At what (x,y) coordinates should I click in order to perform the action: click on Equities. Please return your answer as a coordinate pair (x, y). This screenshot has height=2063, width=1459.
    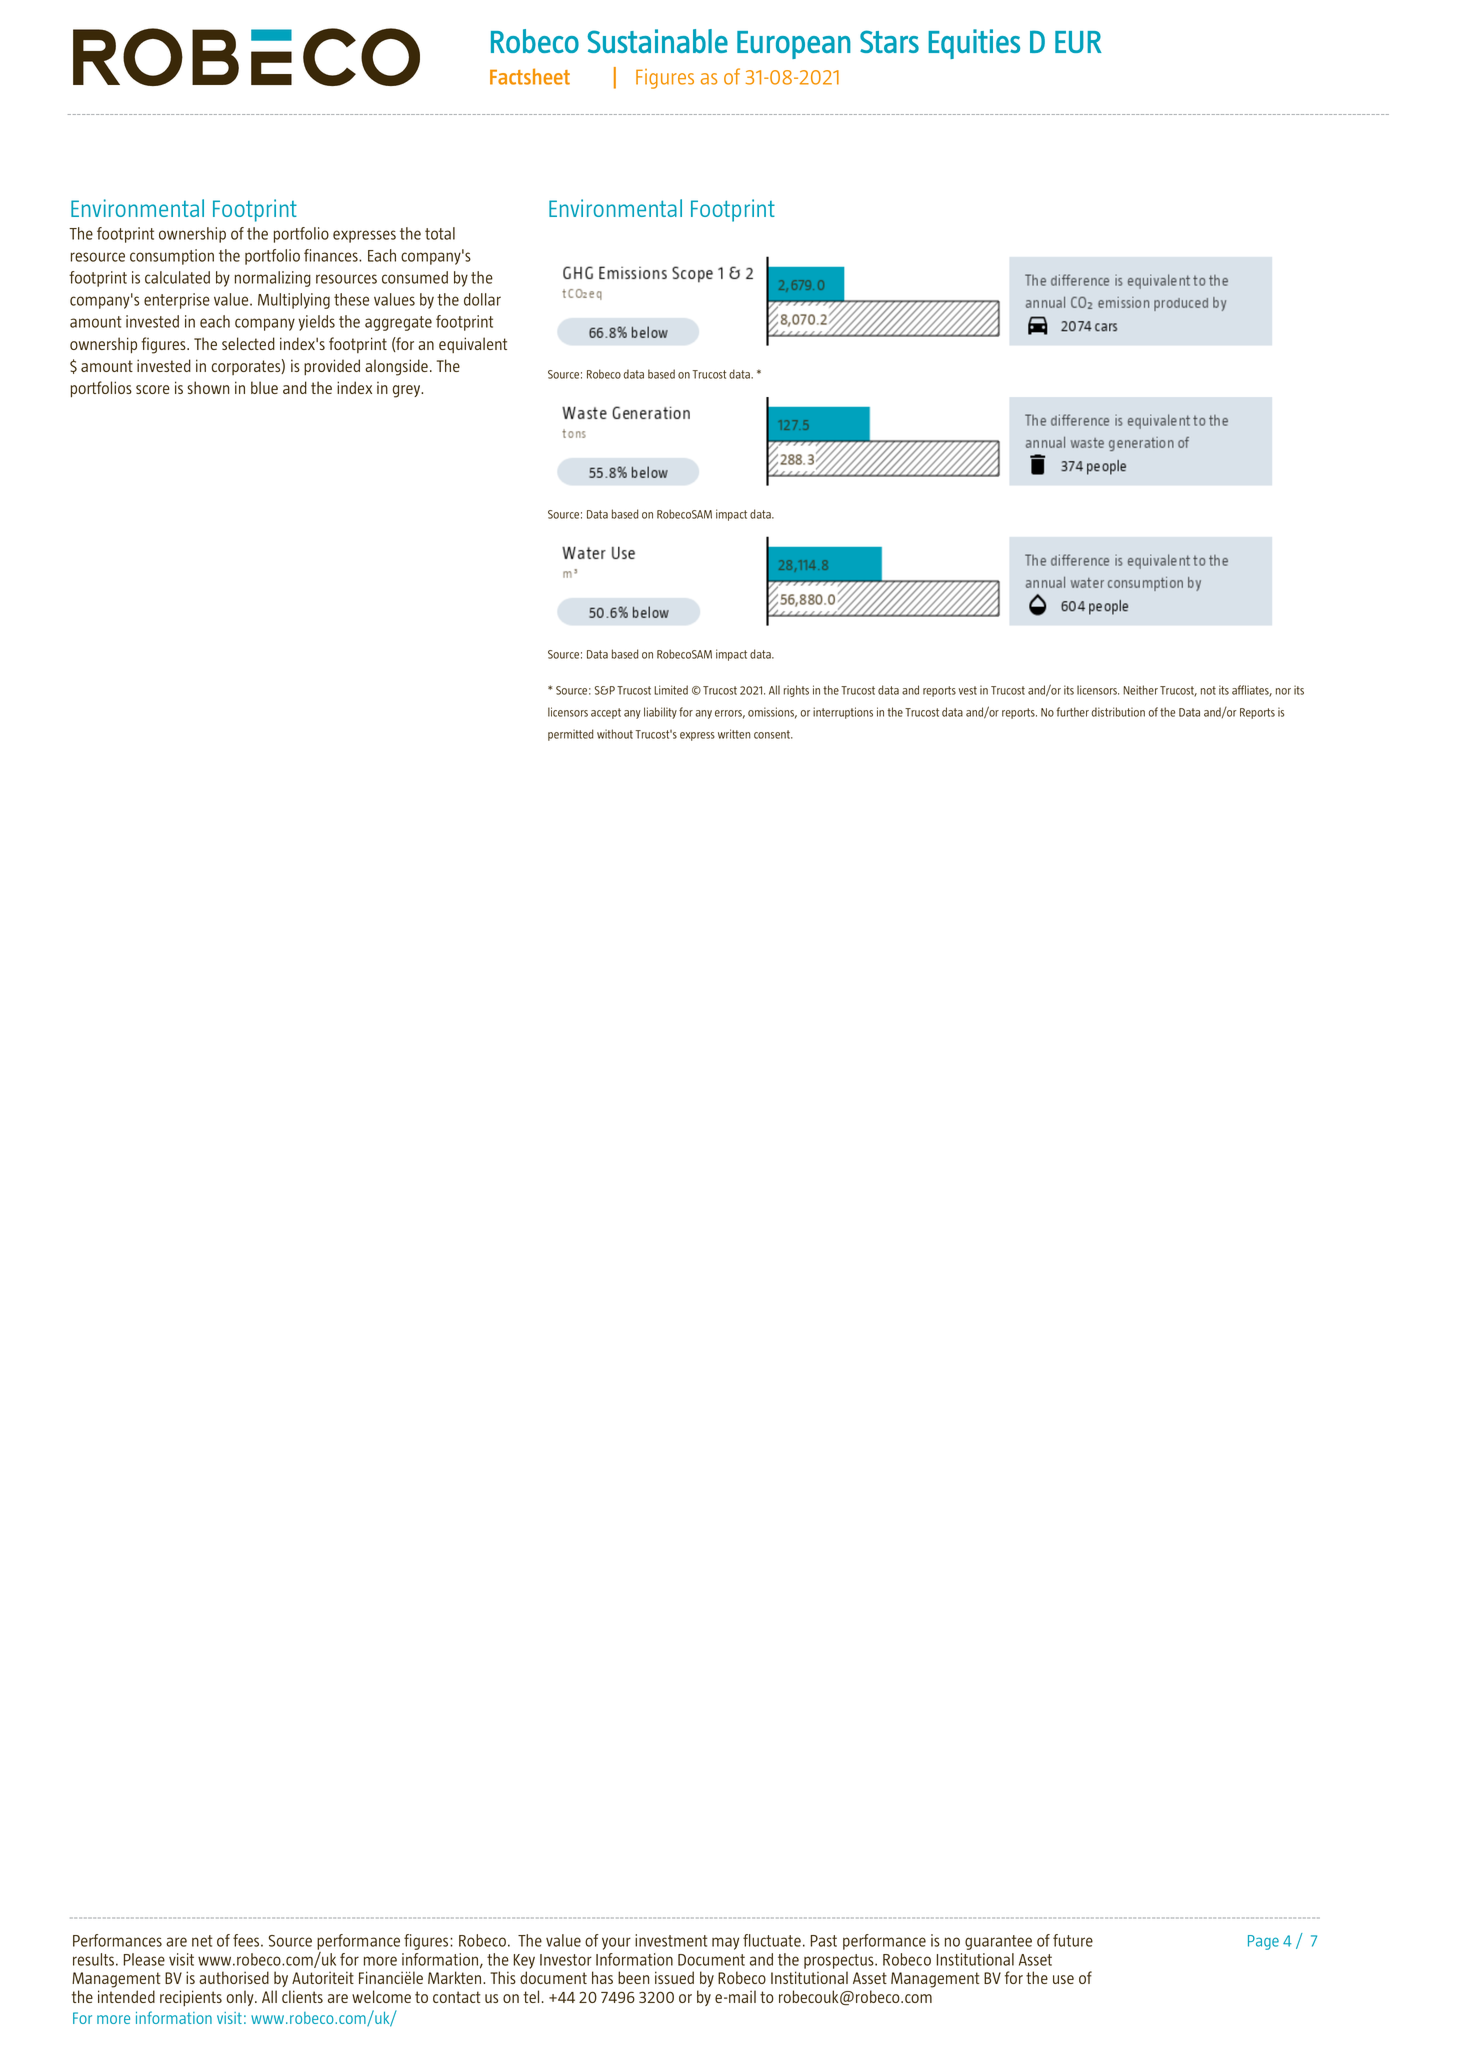
    Looking at the image, I should click on (974, 44).
